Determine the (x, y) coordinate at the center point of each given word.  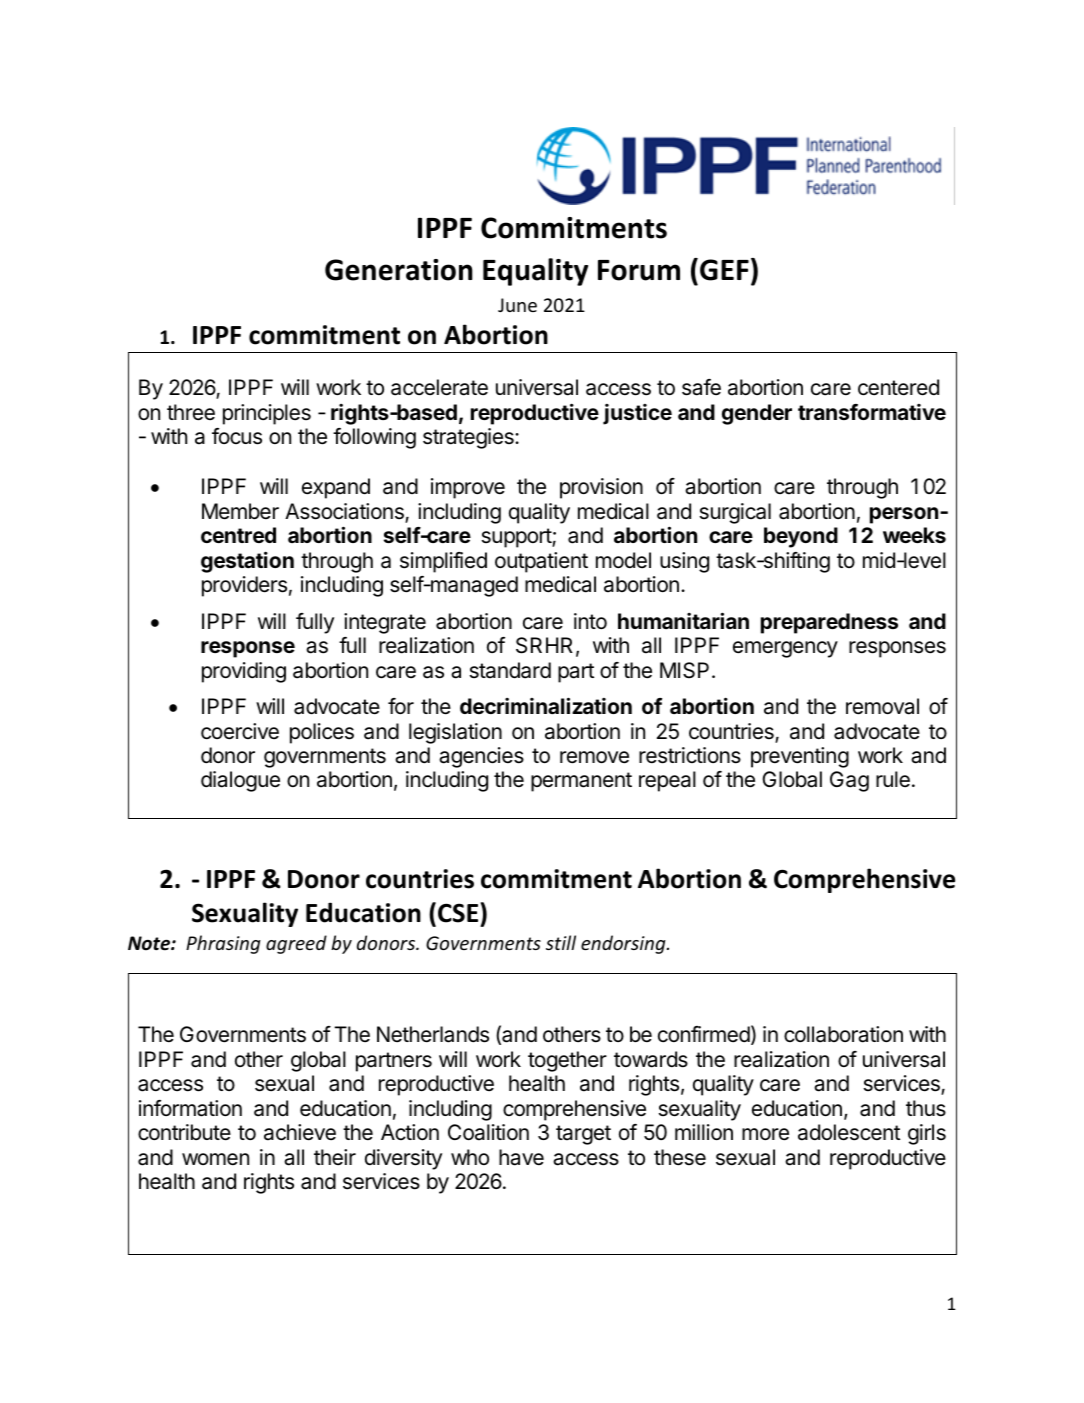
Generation (399, 270)
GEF (724, 270)
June (517, 305)
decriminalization (546, 705)
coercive (240, 731)
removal (882, 706)
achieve (300, 1132)
